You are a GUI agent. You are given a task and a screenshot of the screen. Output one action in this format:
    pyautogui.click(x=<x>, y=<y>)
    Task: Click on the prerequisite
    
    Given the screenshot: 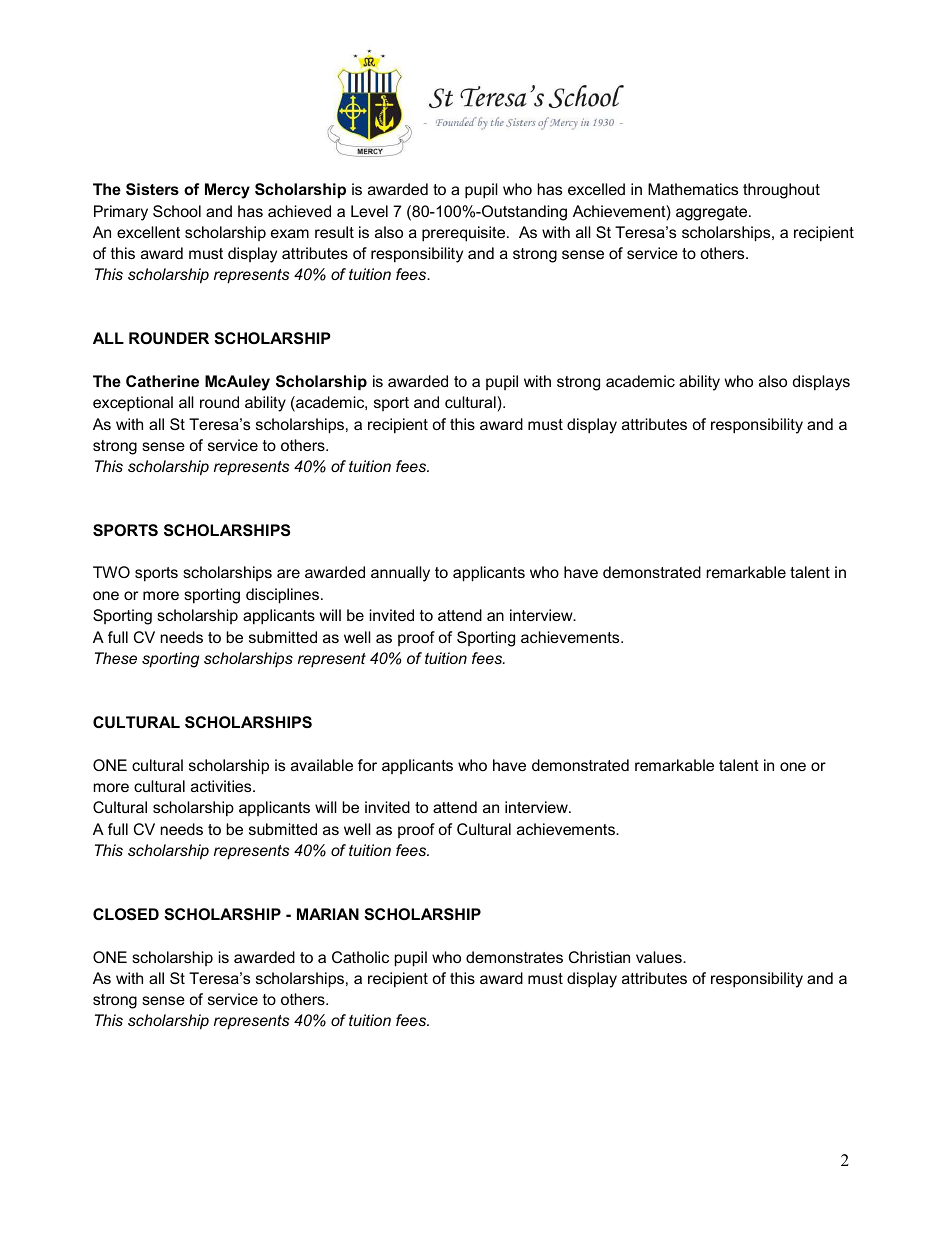 What is the action you would take?
    pyautogui.click(x=465, y=234)
